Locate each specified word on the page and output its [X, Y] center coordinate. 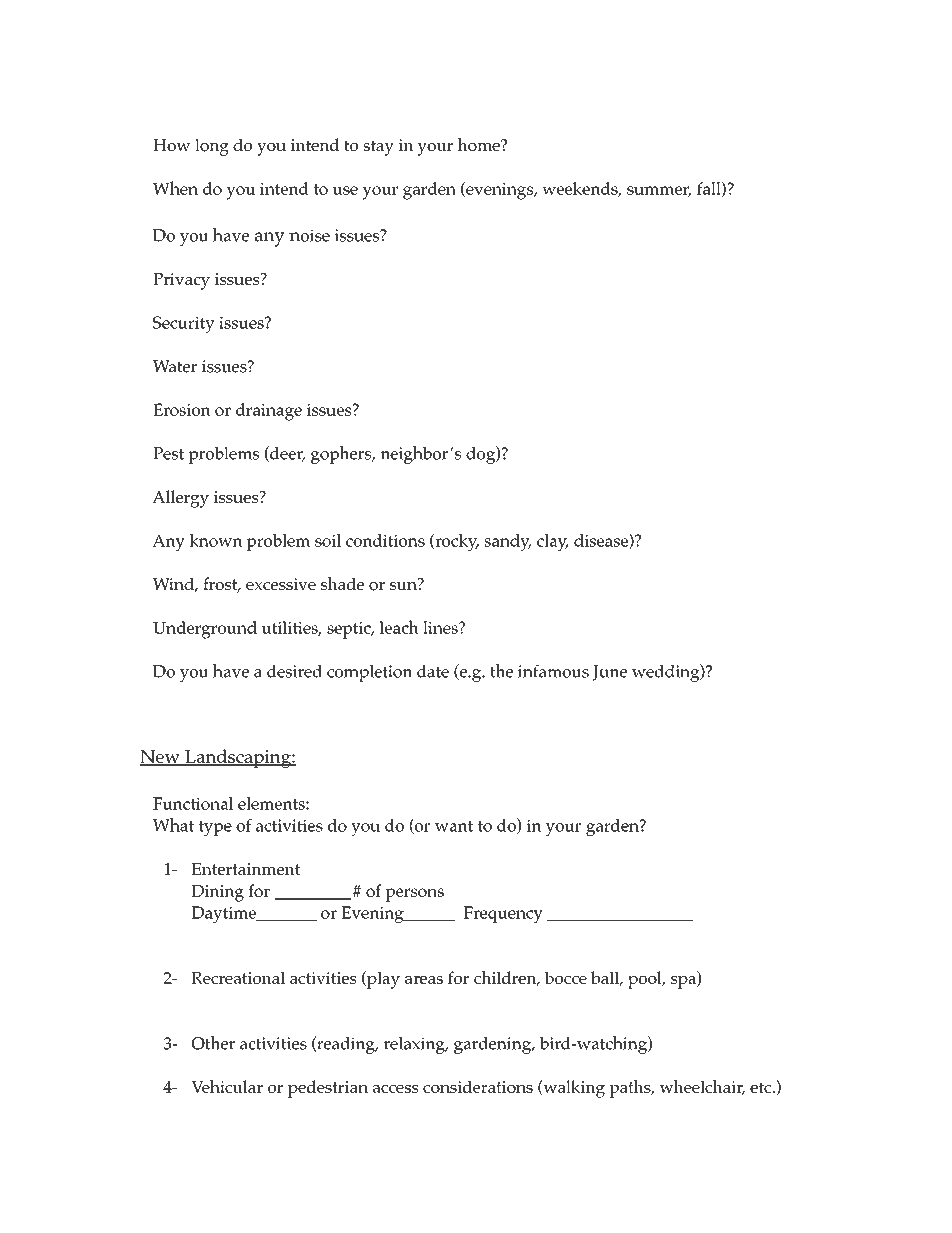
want [454, 826]
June [610, 673]
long [212, 147]
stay [378, 148]
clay [553, 543]
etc [762, 1087]
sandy [508, 543]
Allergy [180, 499]
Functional [193, 803]
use [345, 190]
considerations [478, 1086]
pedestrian [328, 1089]
